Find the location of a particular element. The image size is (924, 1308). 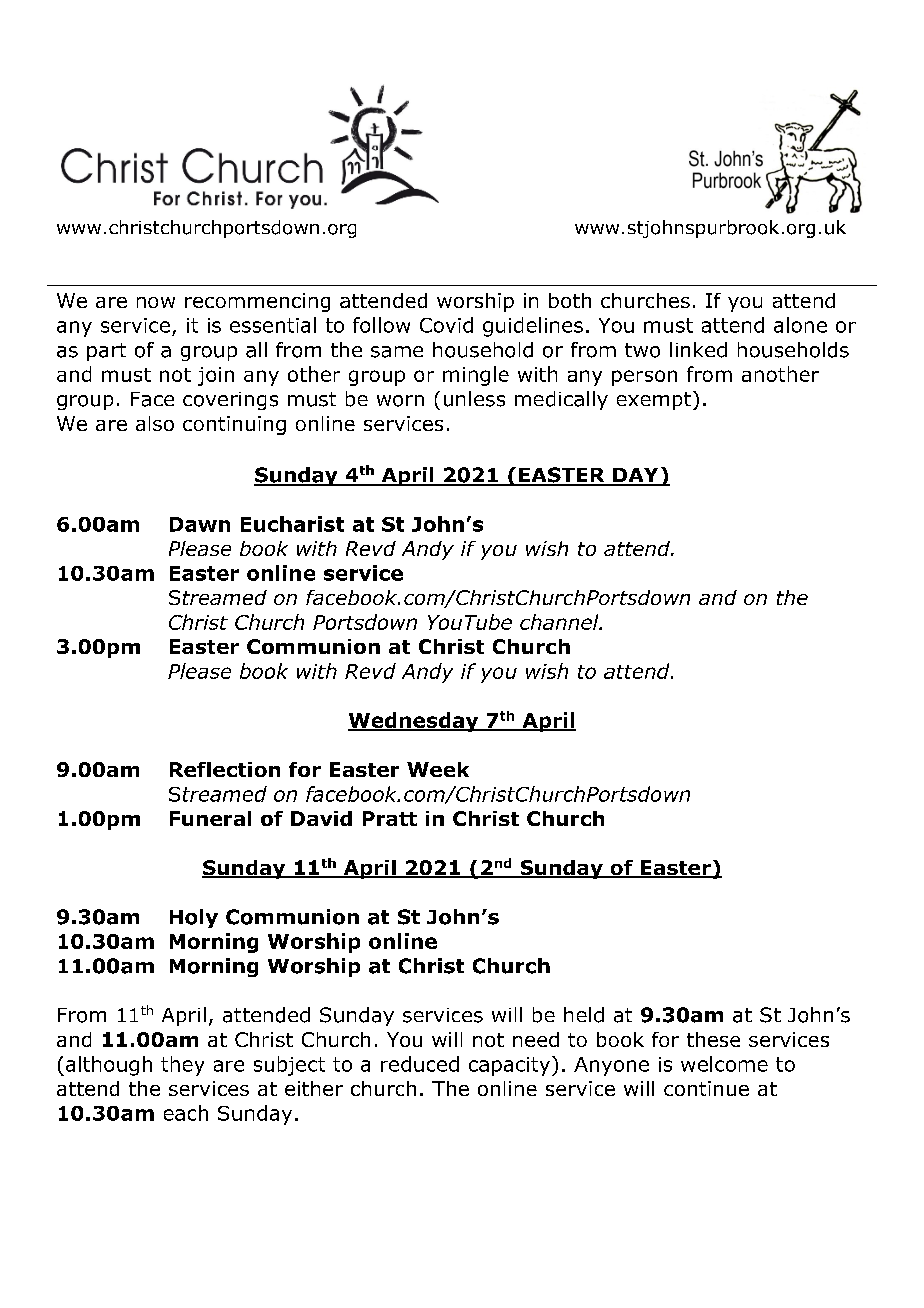

they is located at coordinates (182, 1066).
